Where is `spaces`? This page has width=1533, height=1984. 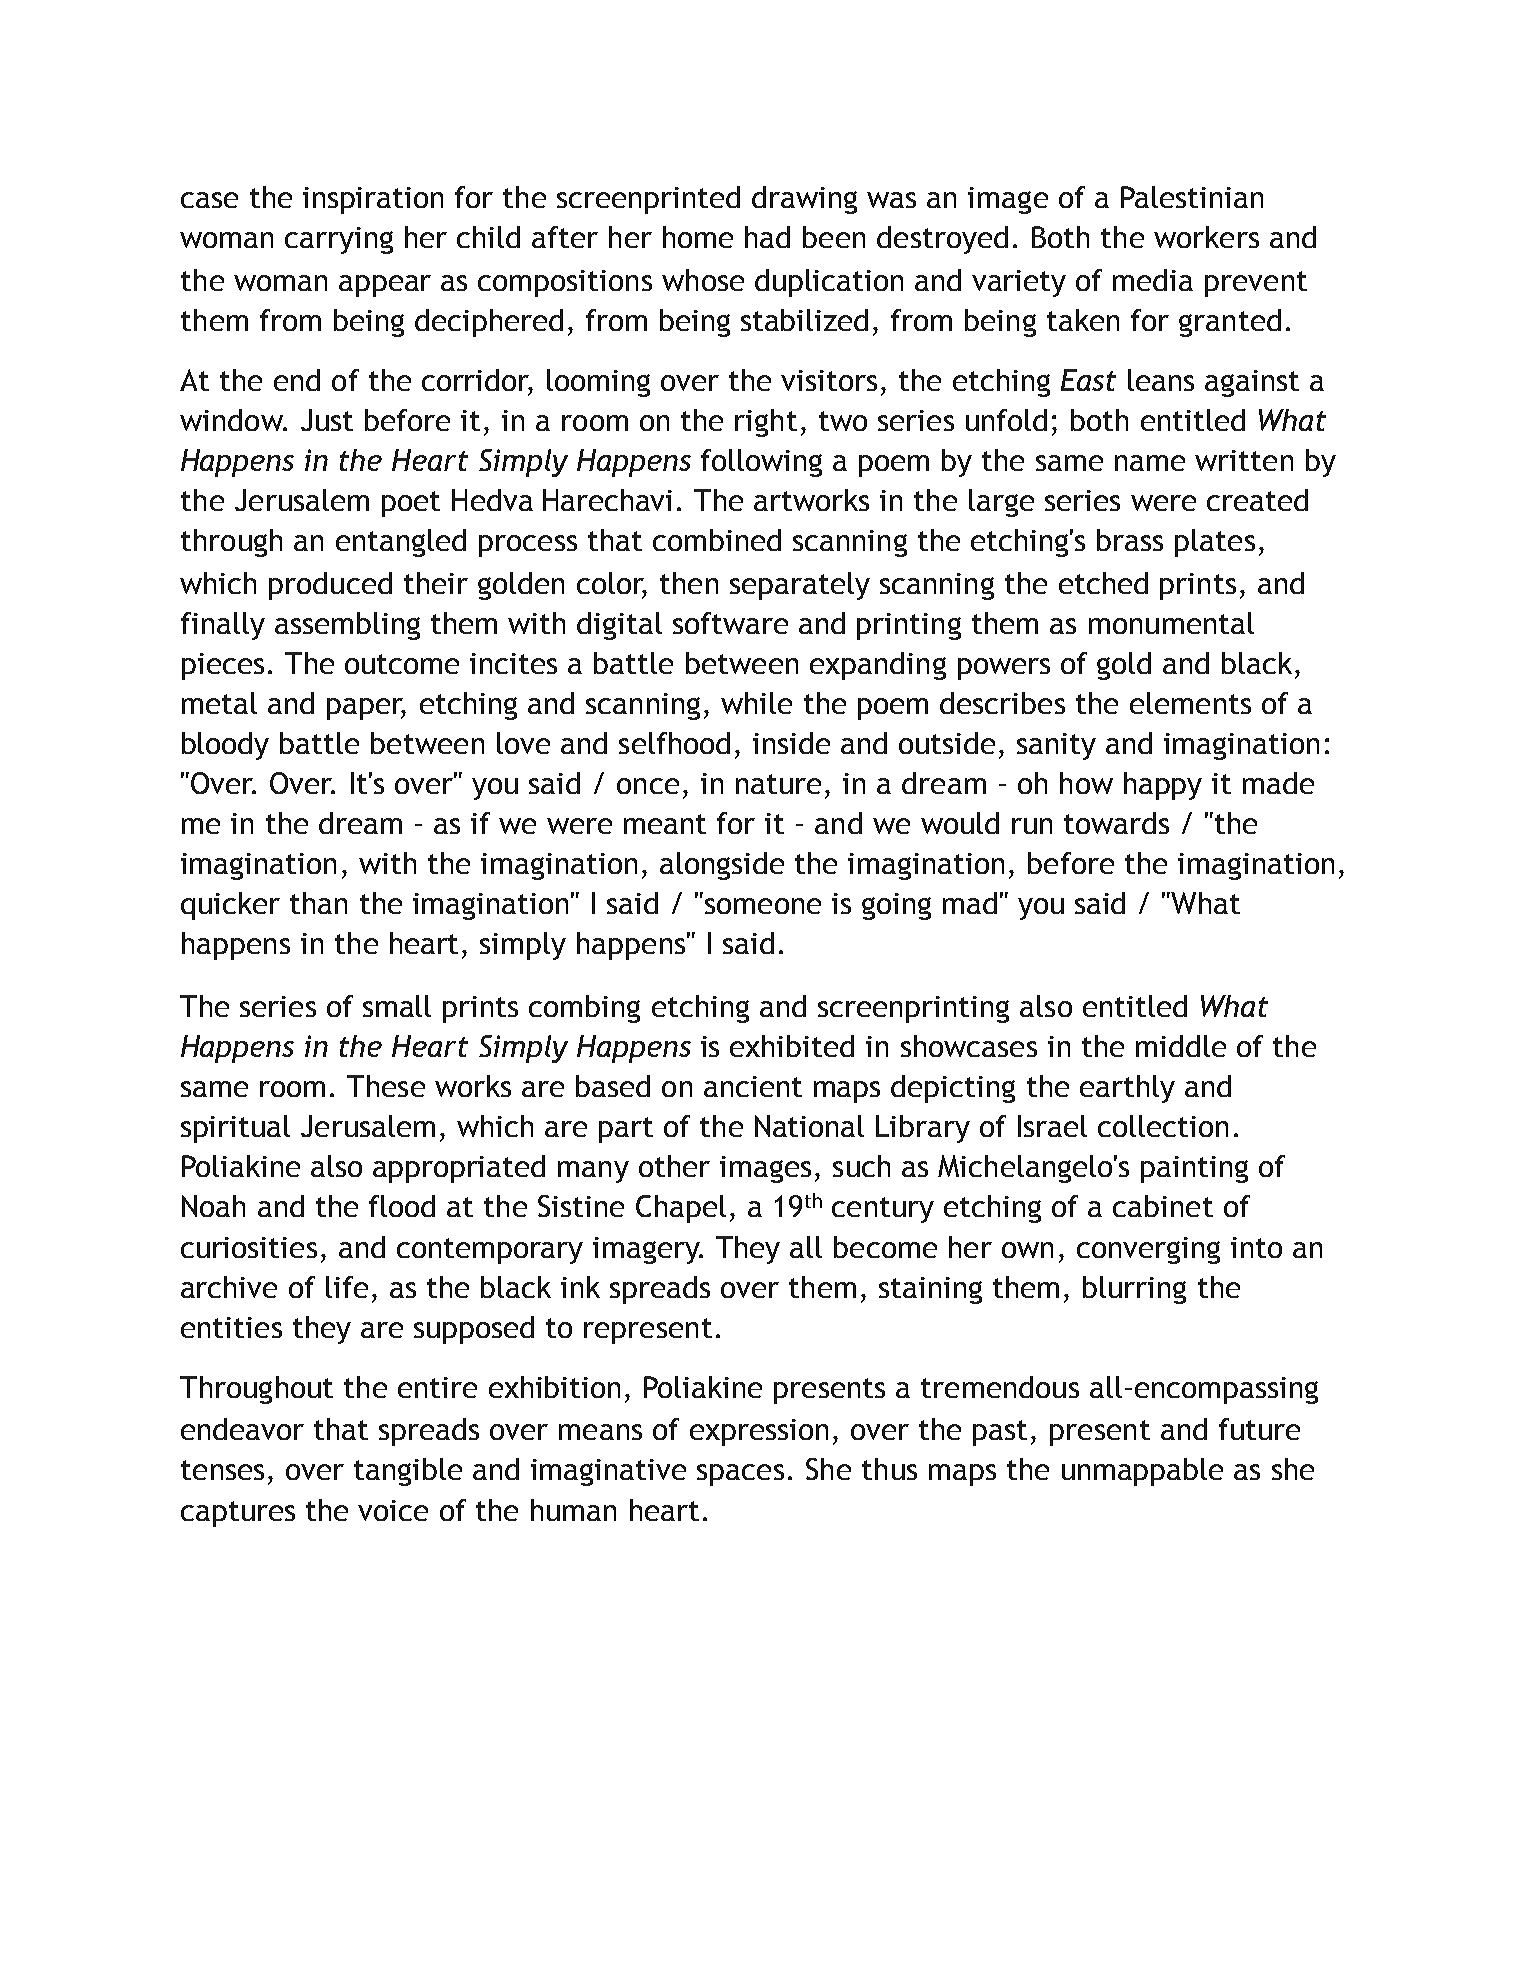
spaces is located at coordinates (740, 1475).
